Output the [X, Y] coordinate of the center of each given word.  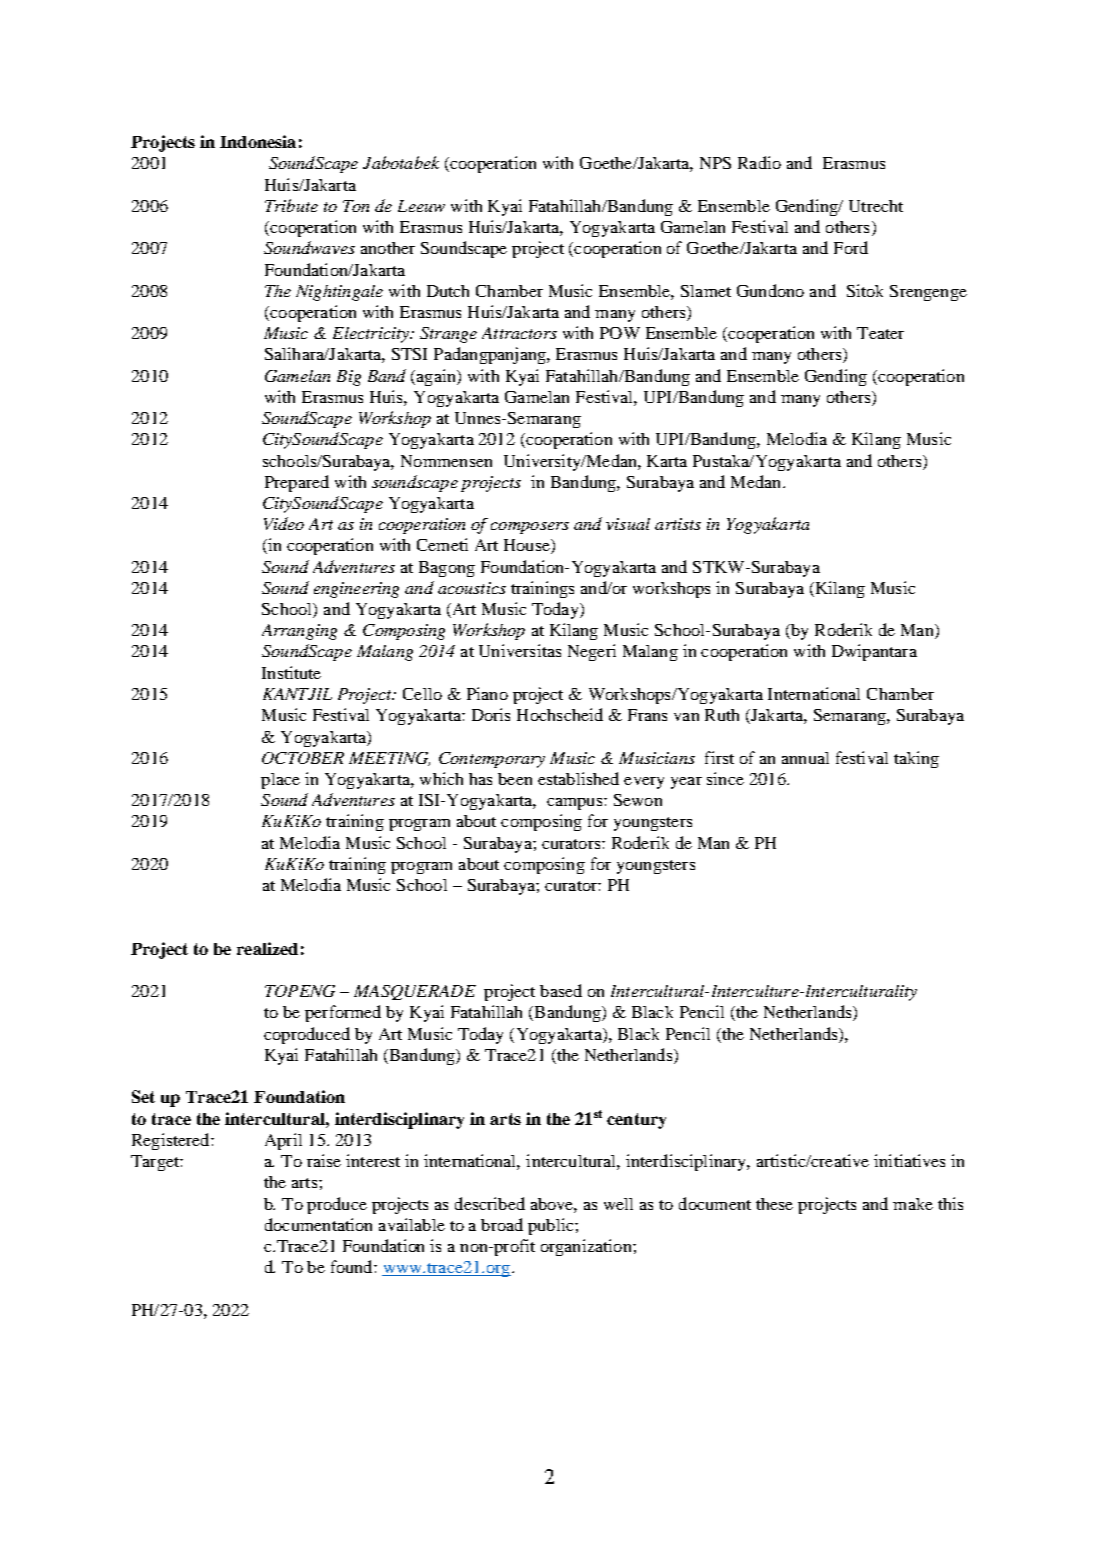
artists [678, 524]
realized [267, 948]
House [528, 546]
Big [349, 378]
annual [805, 758]
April [283, 1141]
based [561, 990]
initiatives [909, 1160]
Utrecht [876, 206]
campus [576, 804]
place [280, 781]
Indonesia [258, 141]
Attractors [519, 333]
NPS [715, 163]
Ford [851, 247]
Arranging [299, 632]
